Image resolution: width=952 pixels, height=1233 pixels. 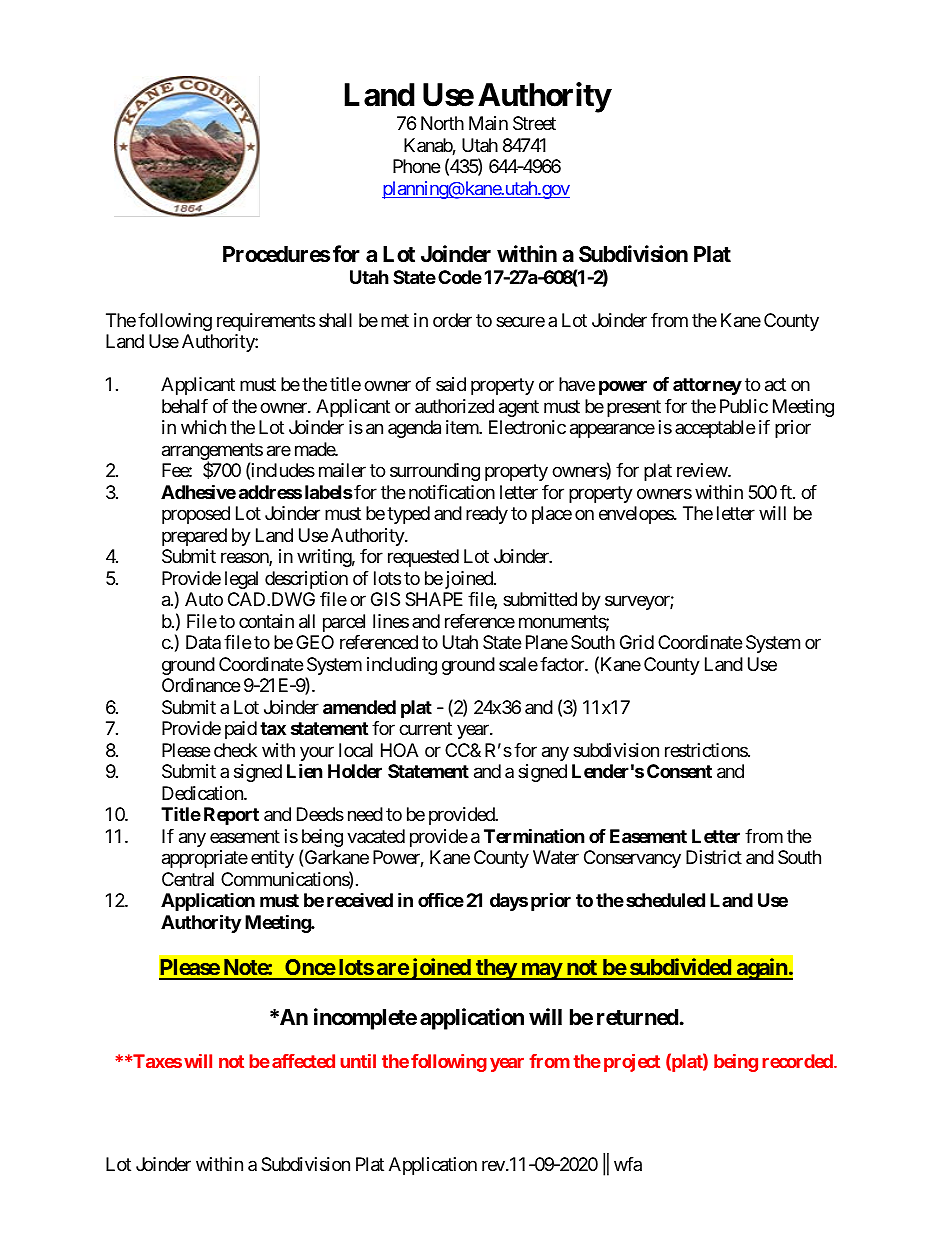 I want to click on Termination, so click(x=534, y=835).
